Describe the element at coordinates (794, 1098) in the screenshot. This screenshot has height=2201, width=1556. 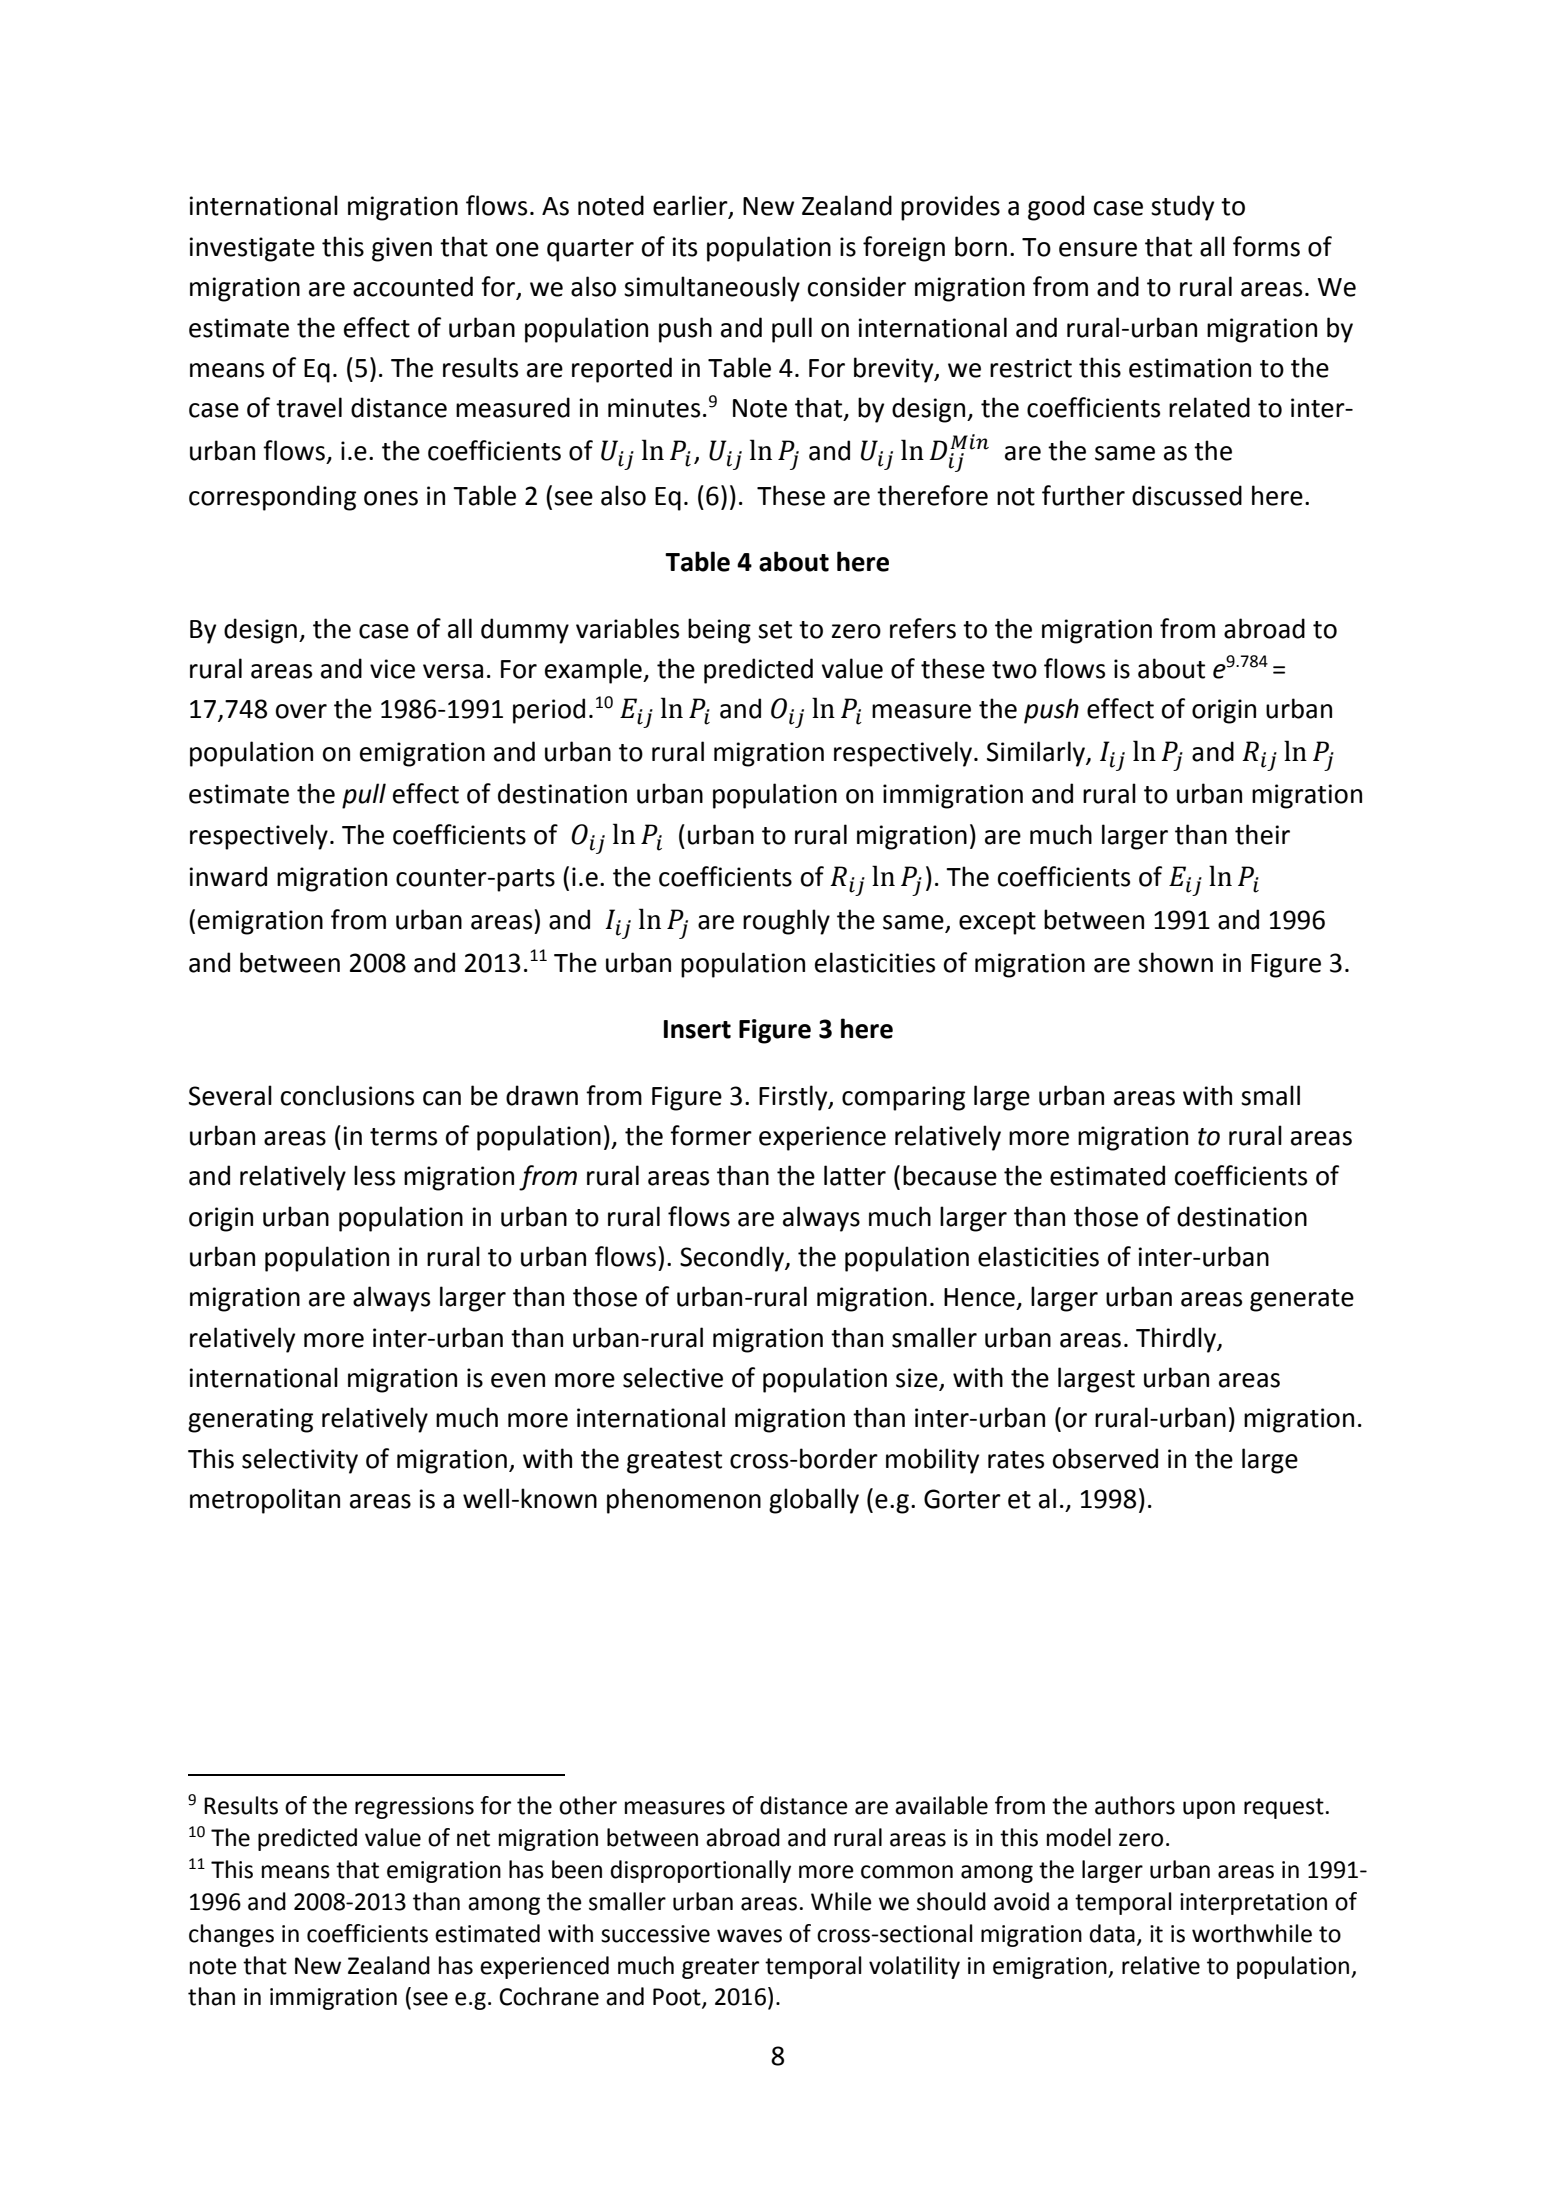
I see `Firstly` at that location.
